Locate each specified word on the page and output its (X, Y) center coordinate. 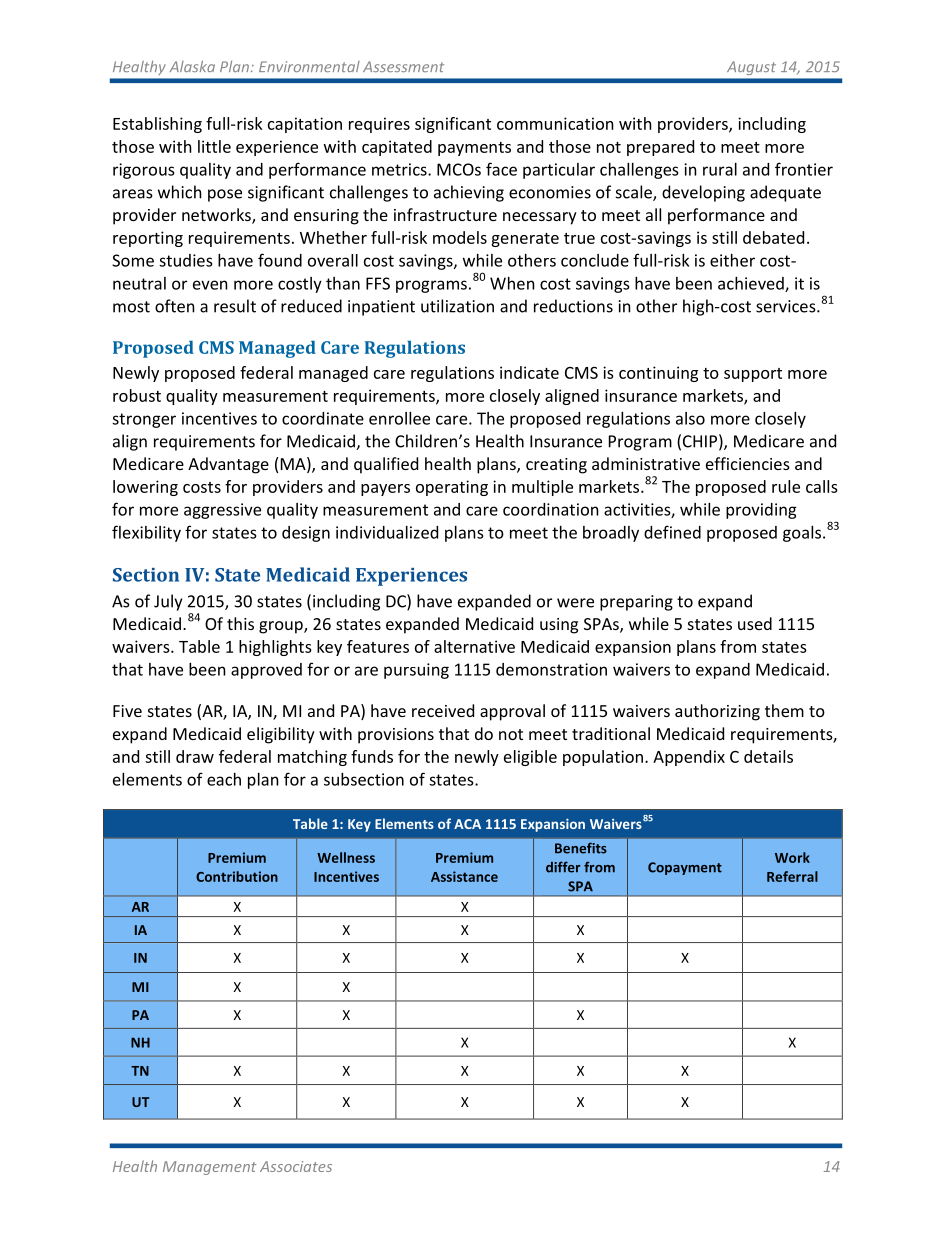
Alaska (192, 66)
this (240, 623)
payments (474, 149)
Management (209, 1168)
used (755, 623)
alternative (474, 646)
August (750, 68)
